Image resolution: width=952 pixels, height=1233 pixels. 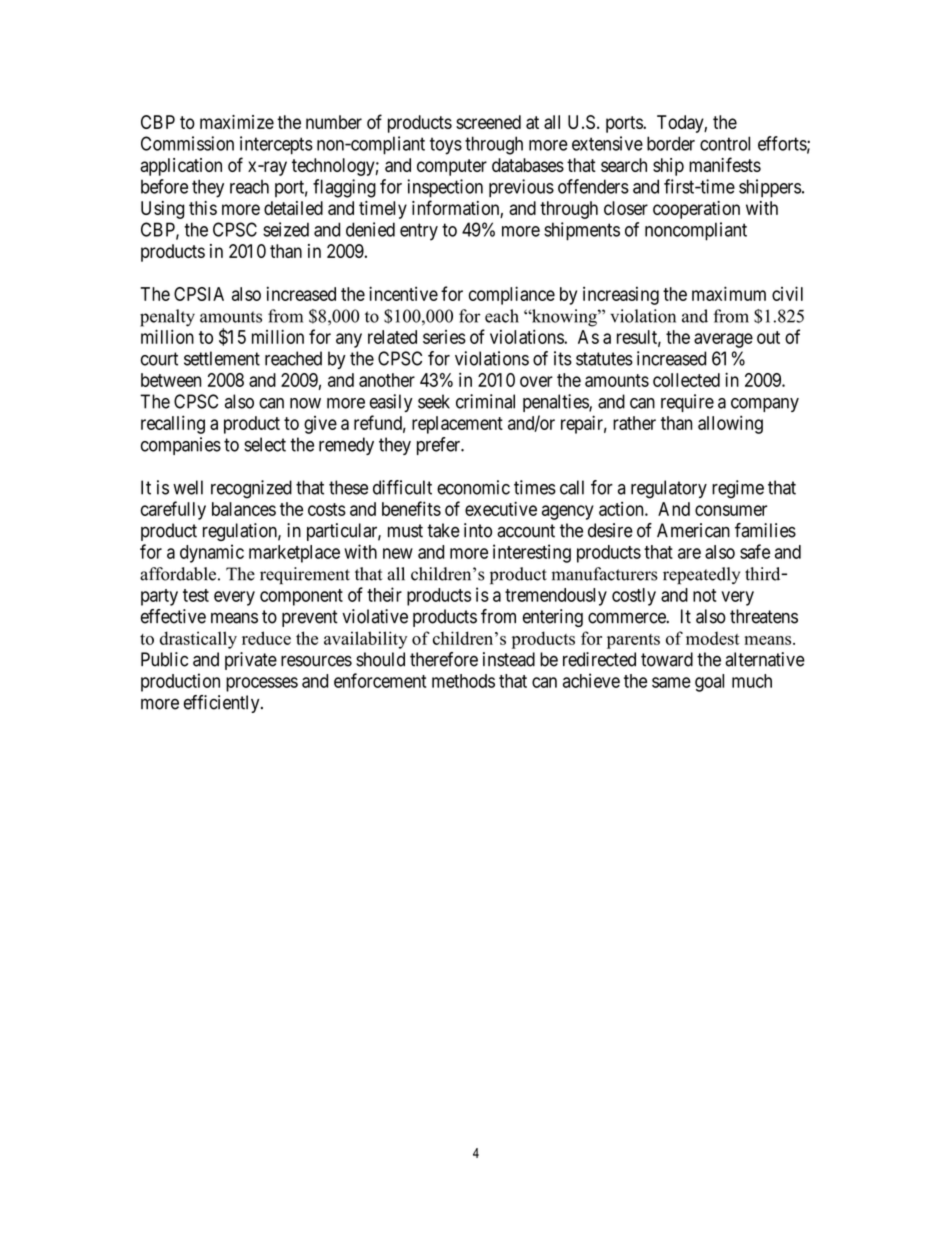 What do you see at coordinates (444, 337) in the document?
I see `series` at bounding box center [444, 337].
